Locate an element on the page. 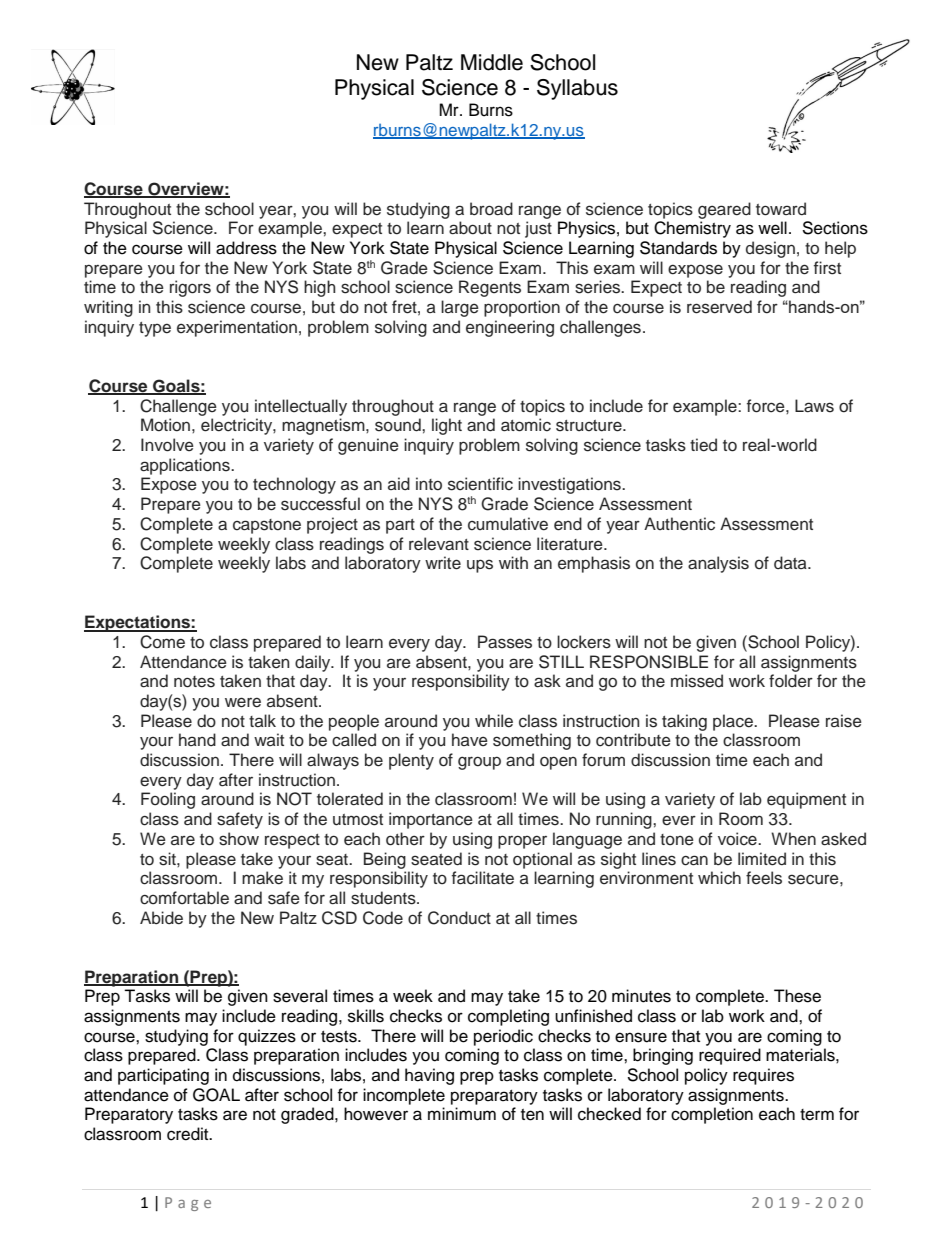 The width and height of the page is (952, 1233). address is located at coordinates (246, 248).
